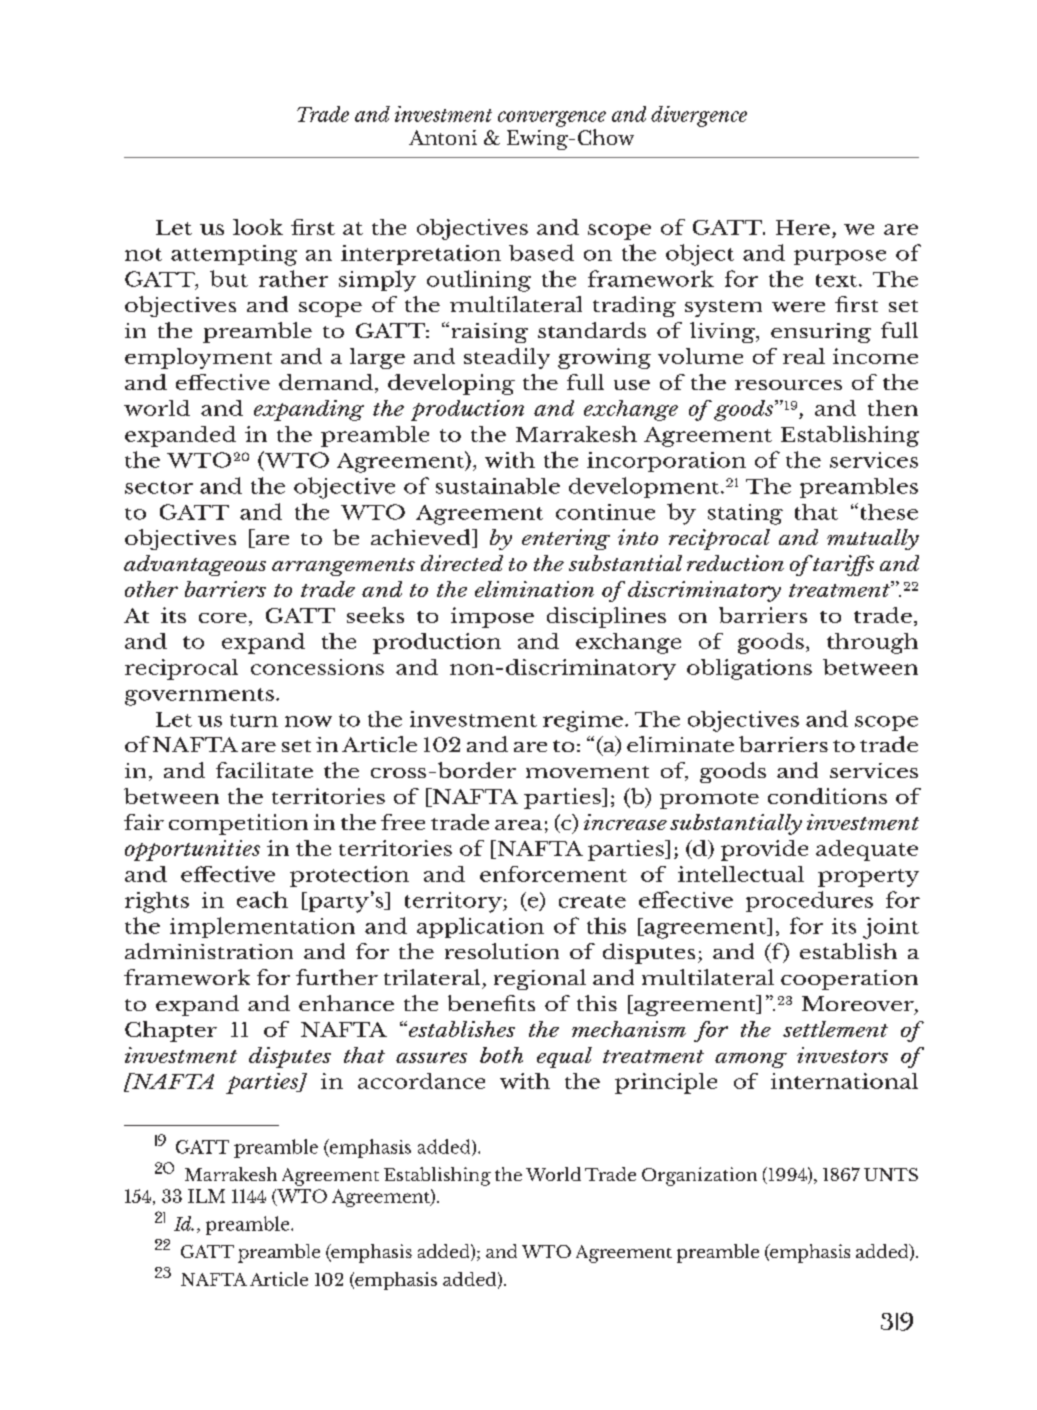 The width and height of the screenshot is (1037, 1410). Describe the element at coordinates (421, 1081) in the screenshot. I see `accordance` at that location.
